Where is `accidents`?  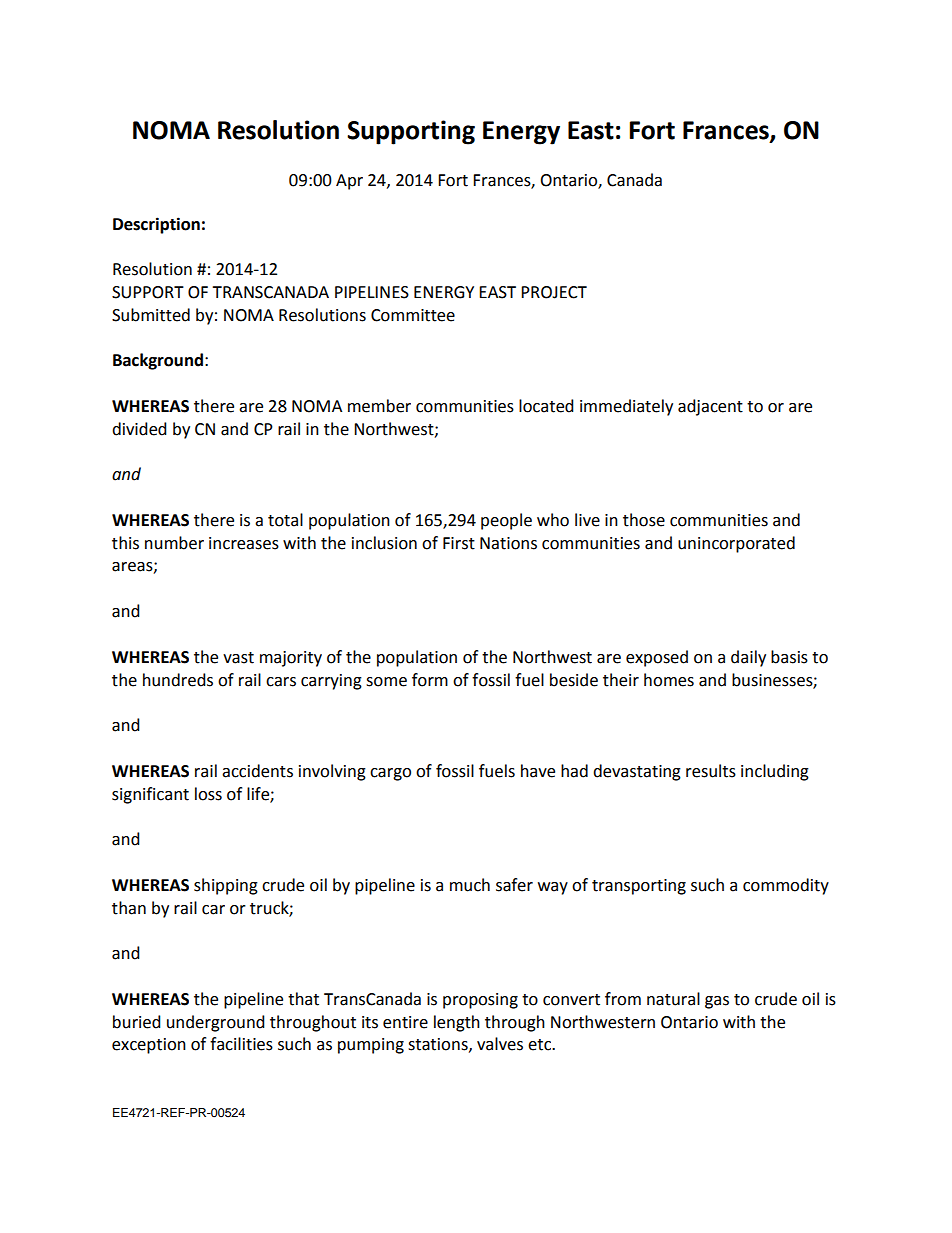
accidents is located at coordinates (257, 771).
